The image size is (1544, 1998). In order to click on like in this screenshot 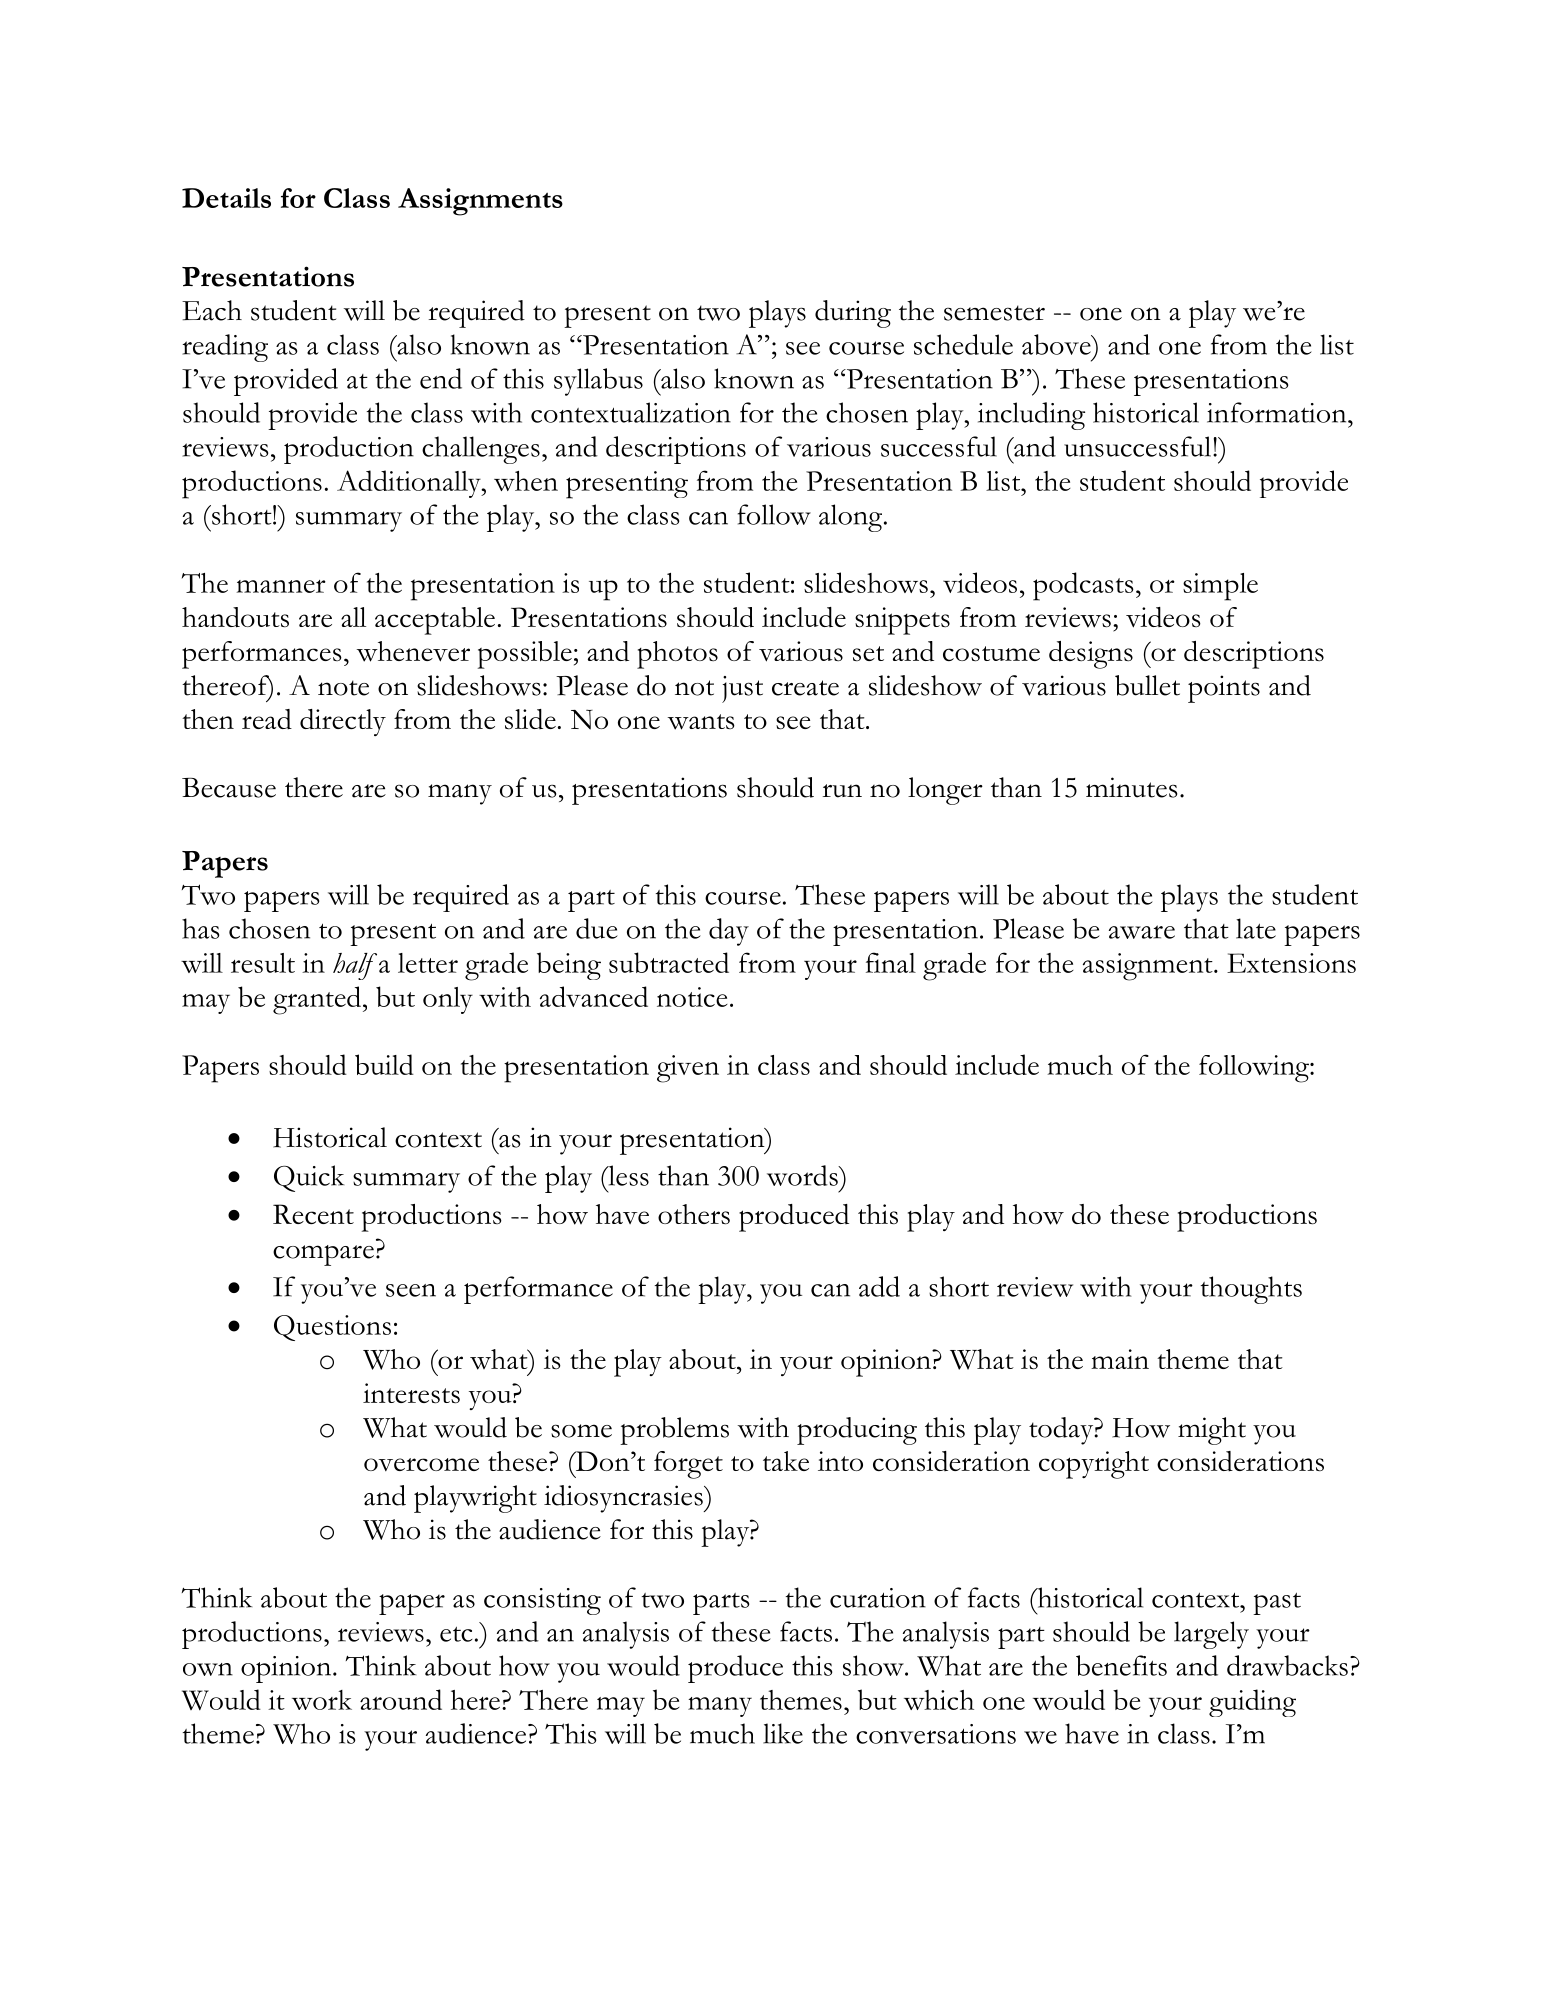, I will do `click(783, 1733)`.
